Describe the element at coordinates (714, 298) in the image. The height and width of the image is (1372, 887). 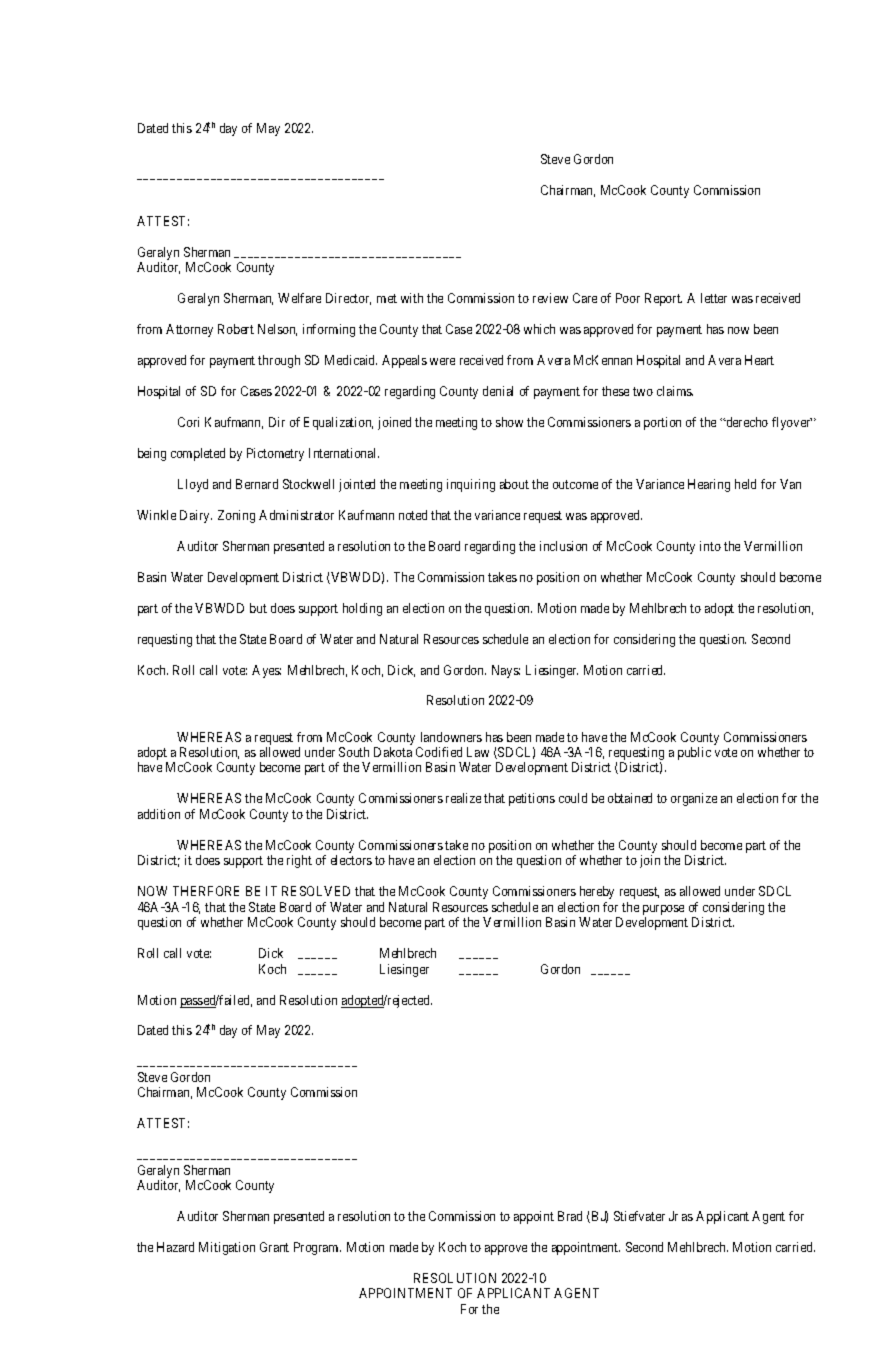
I see `letter` at that location.
